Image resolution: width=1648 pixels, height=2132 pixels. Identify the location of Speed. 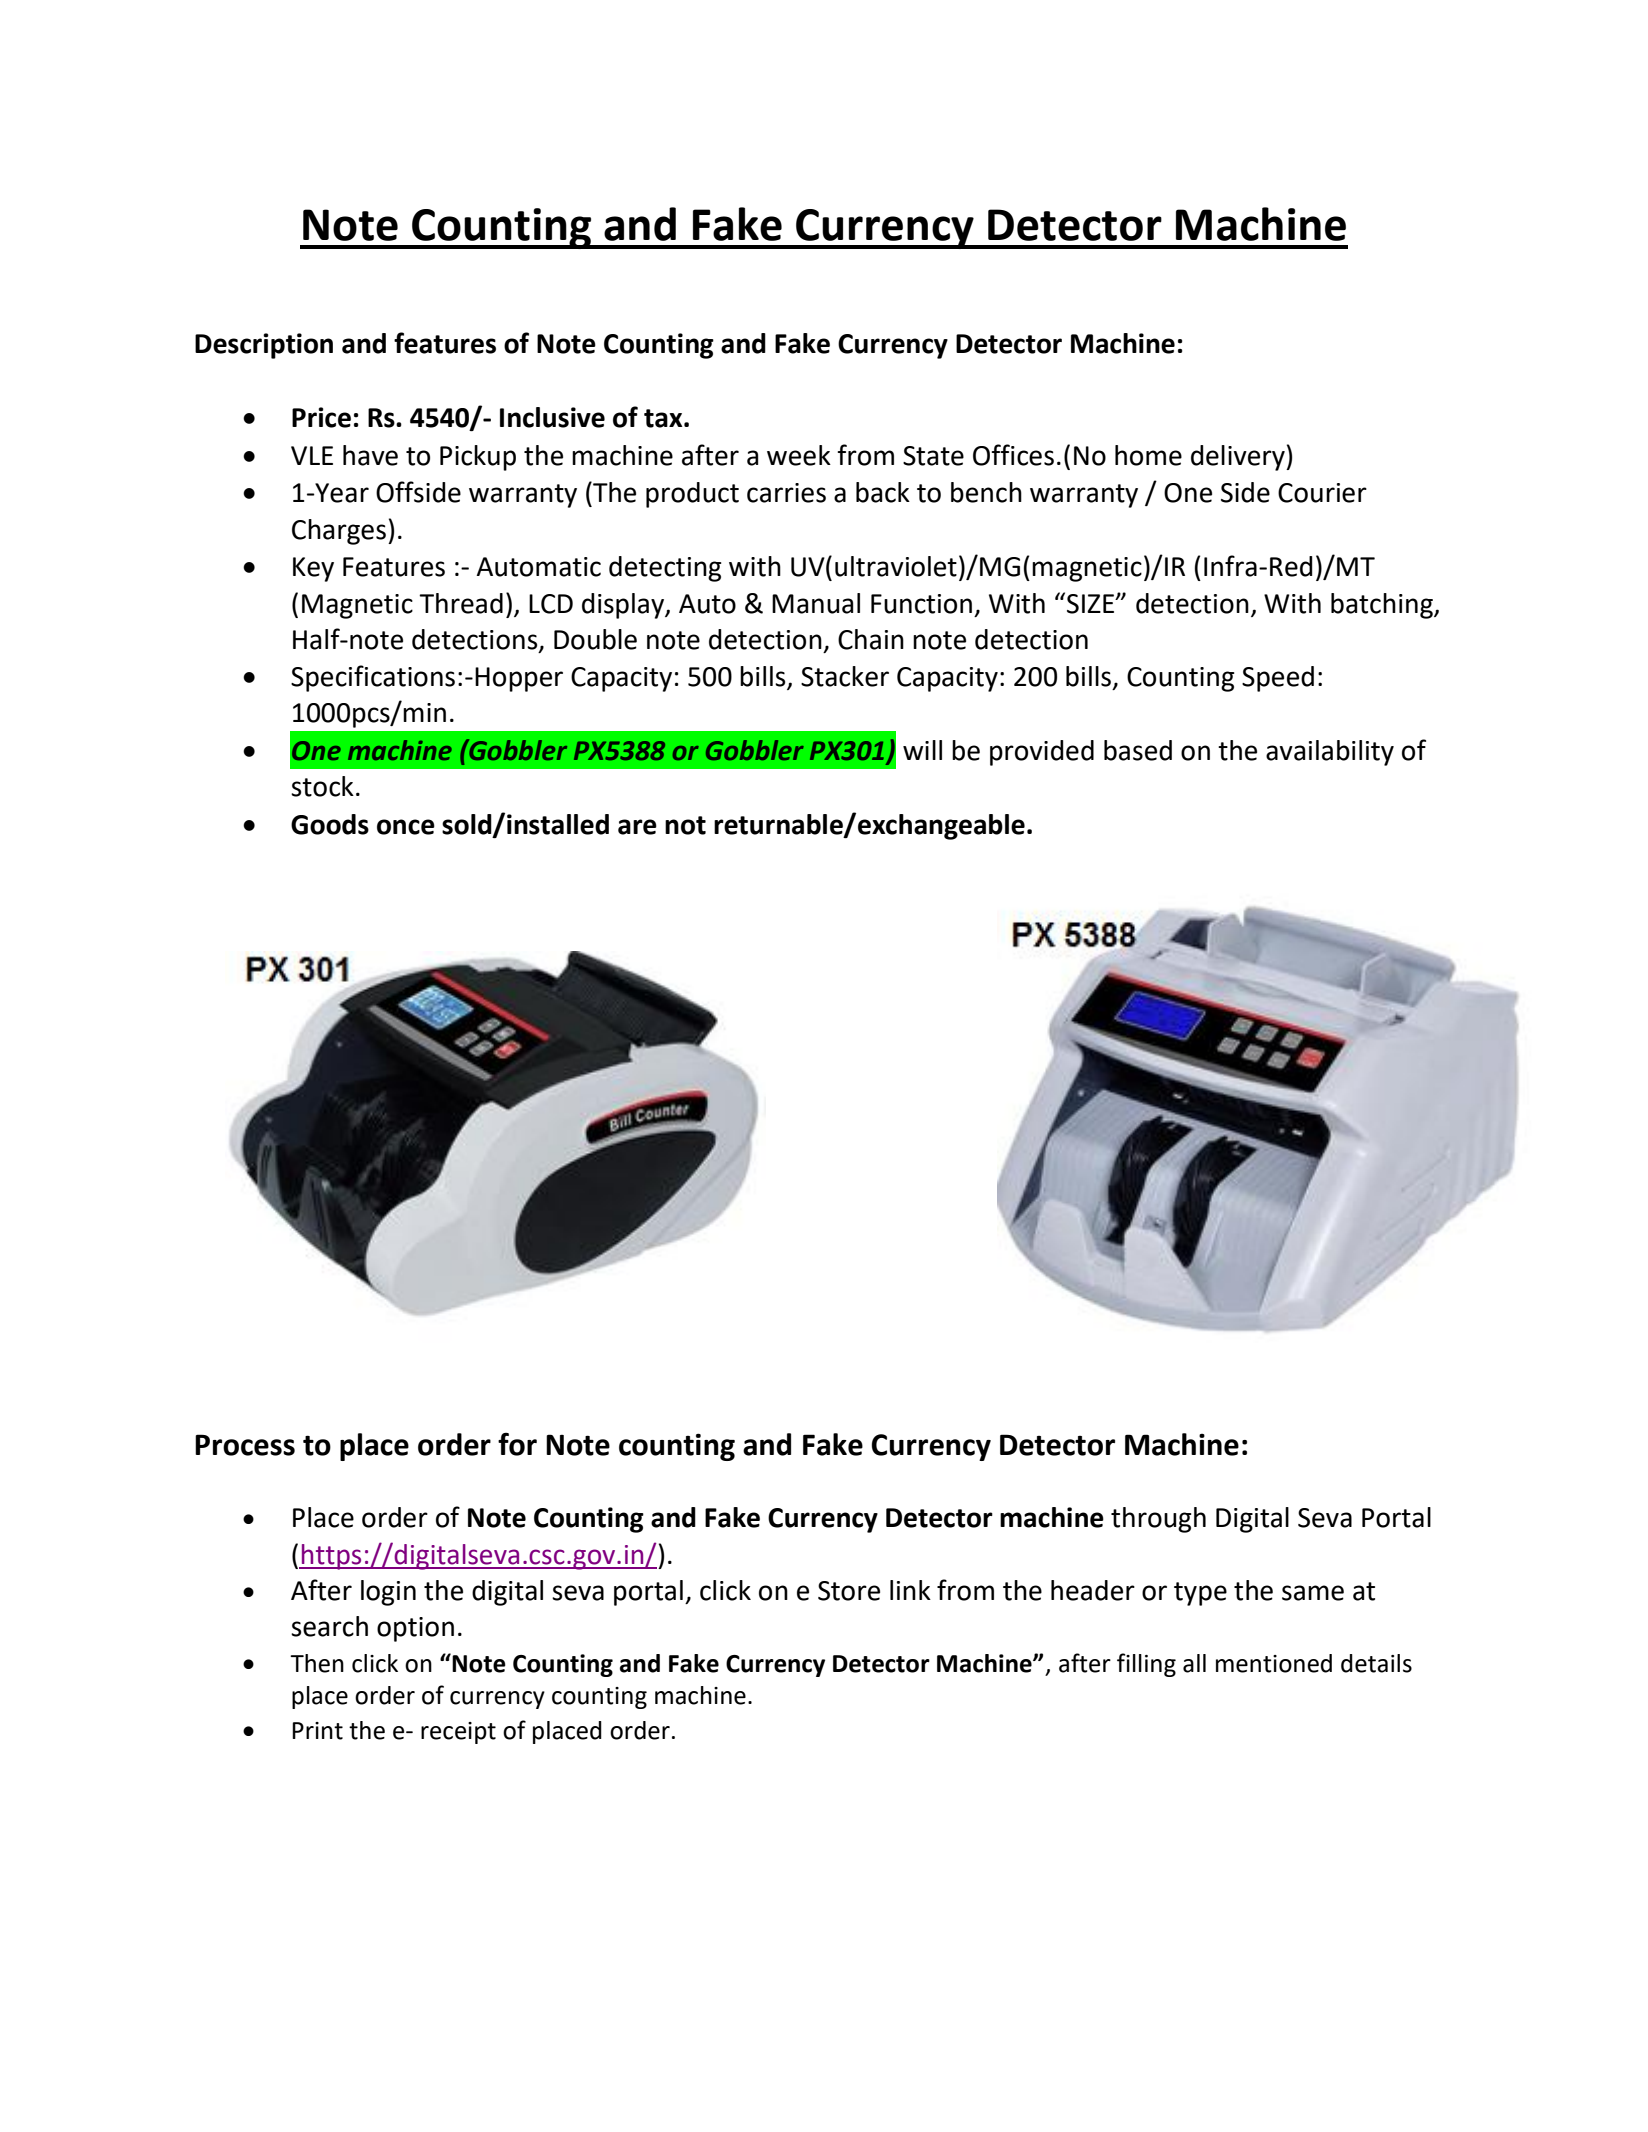
(1278, 679).
